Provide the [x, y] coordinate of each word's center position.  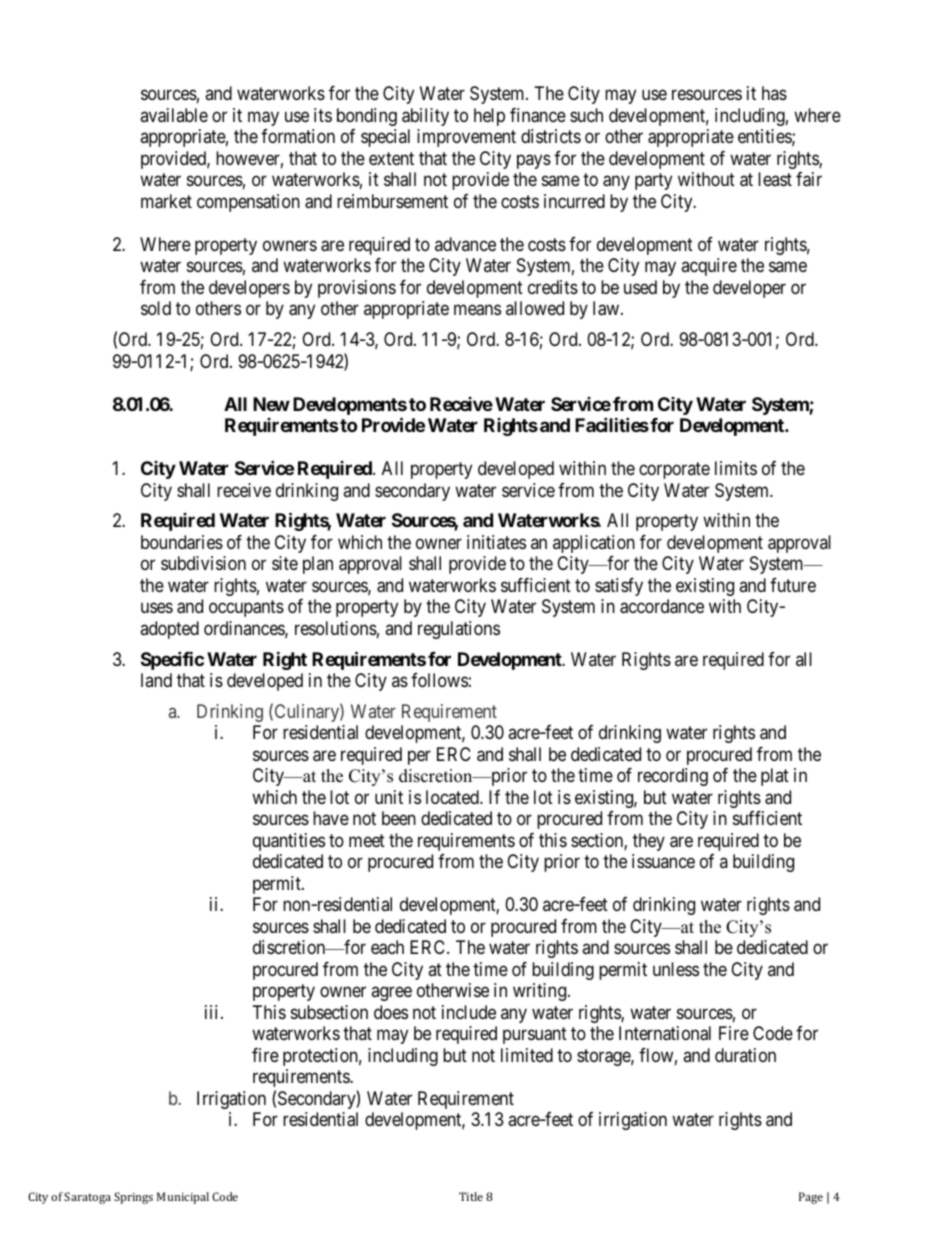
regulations [459, 630]
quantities [289, 842]
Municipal [183, 1198]
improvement [466, 138]
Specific [172, 660]
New [271, 404]
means [477, 310]
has [774, 93]
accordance [662, 606]
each [387, 947]
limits [736, 468]
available [174, 115]
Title [471, 1196]
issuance [663, 861]
